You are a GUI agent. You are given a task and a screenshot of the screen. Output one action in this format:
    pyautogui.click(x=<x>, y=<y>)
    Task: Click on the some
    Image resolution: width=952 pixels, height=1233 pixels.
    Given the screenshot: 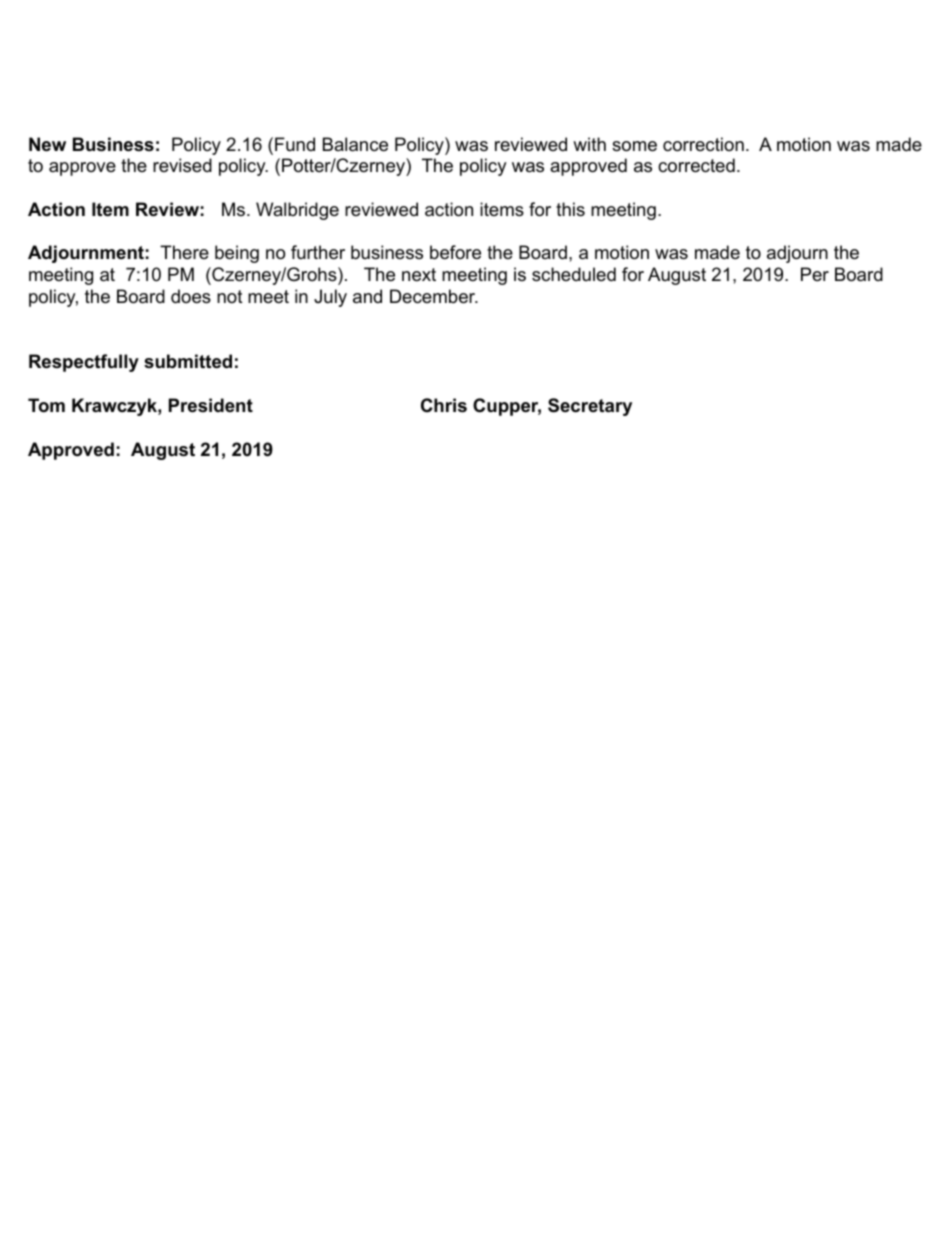 What is the action you would take?
    pyautogui.click(x=634, y=146)
